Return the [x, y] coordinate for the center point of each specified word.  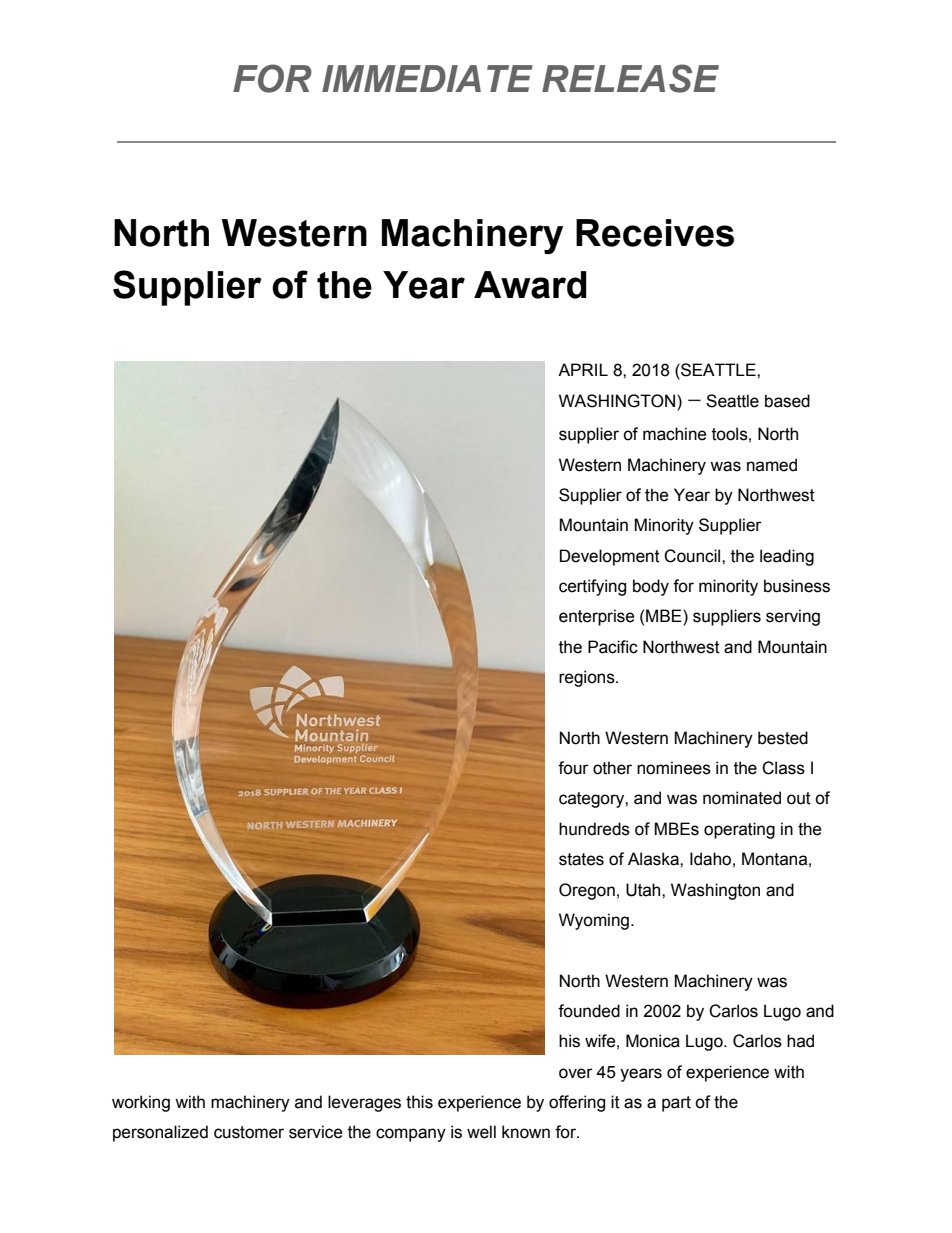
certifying [592, 587]
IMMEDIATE [427, 78]
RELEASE [630, 78]
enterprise [597, 617]
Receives [655, 233]
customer [249, 1132]
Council [693, 556]
